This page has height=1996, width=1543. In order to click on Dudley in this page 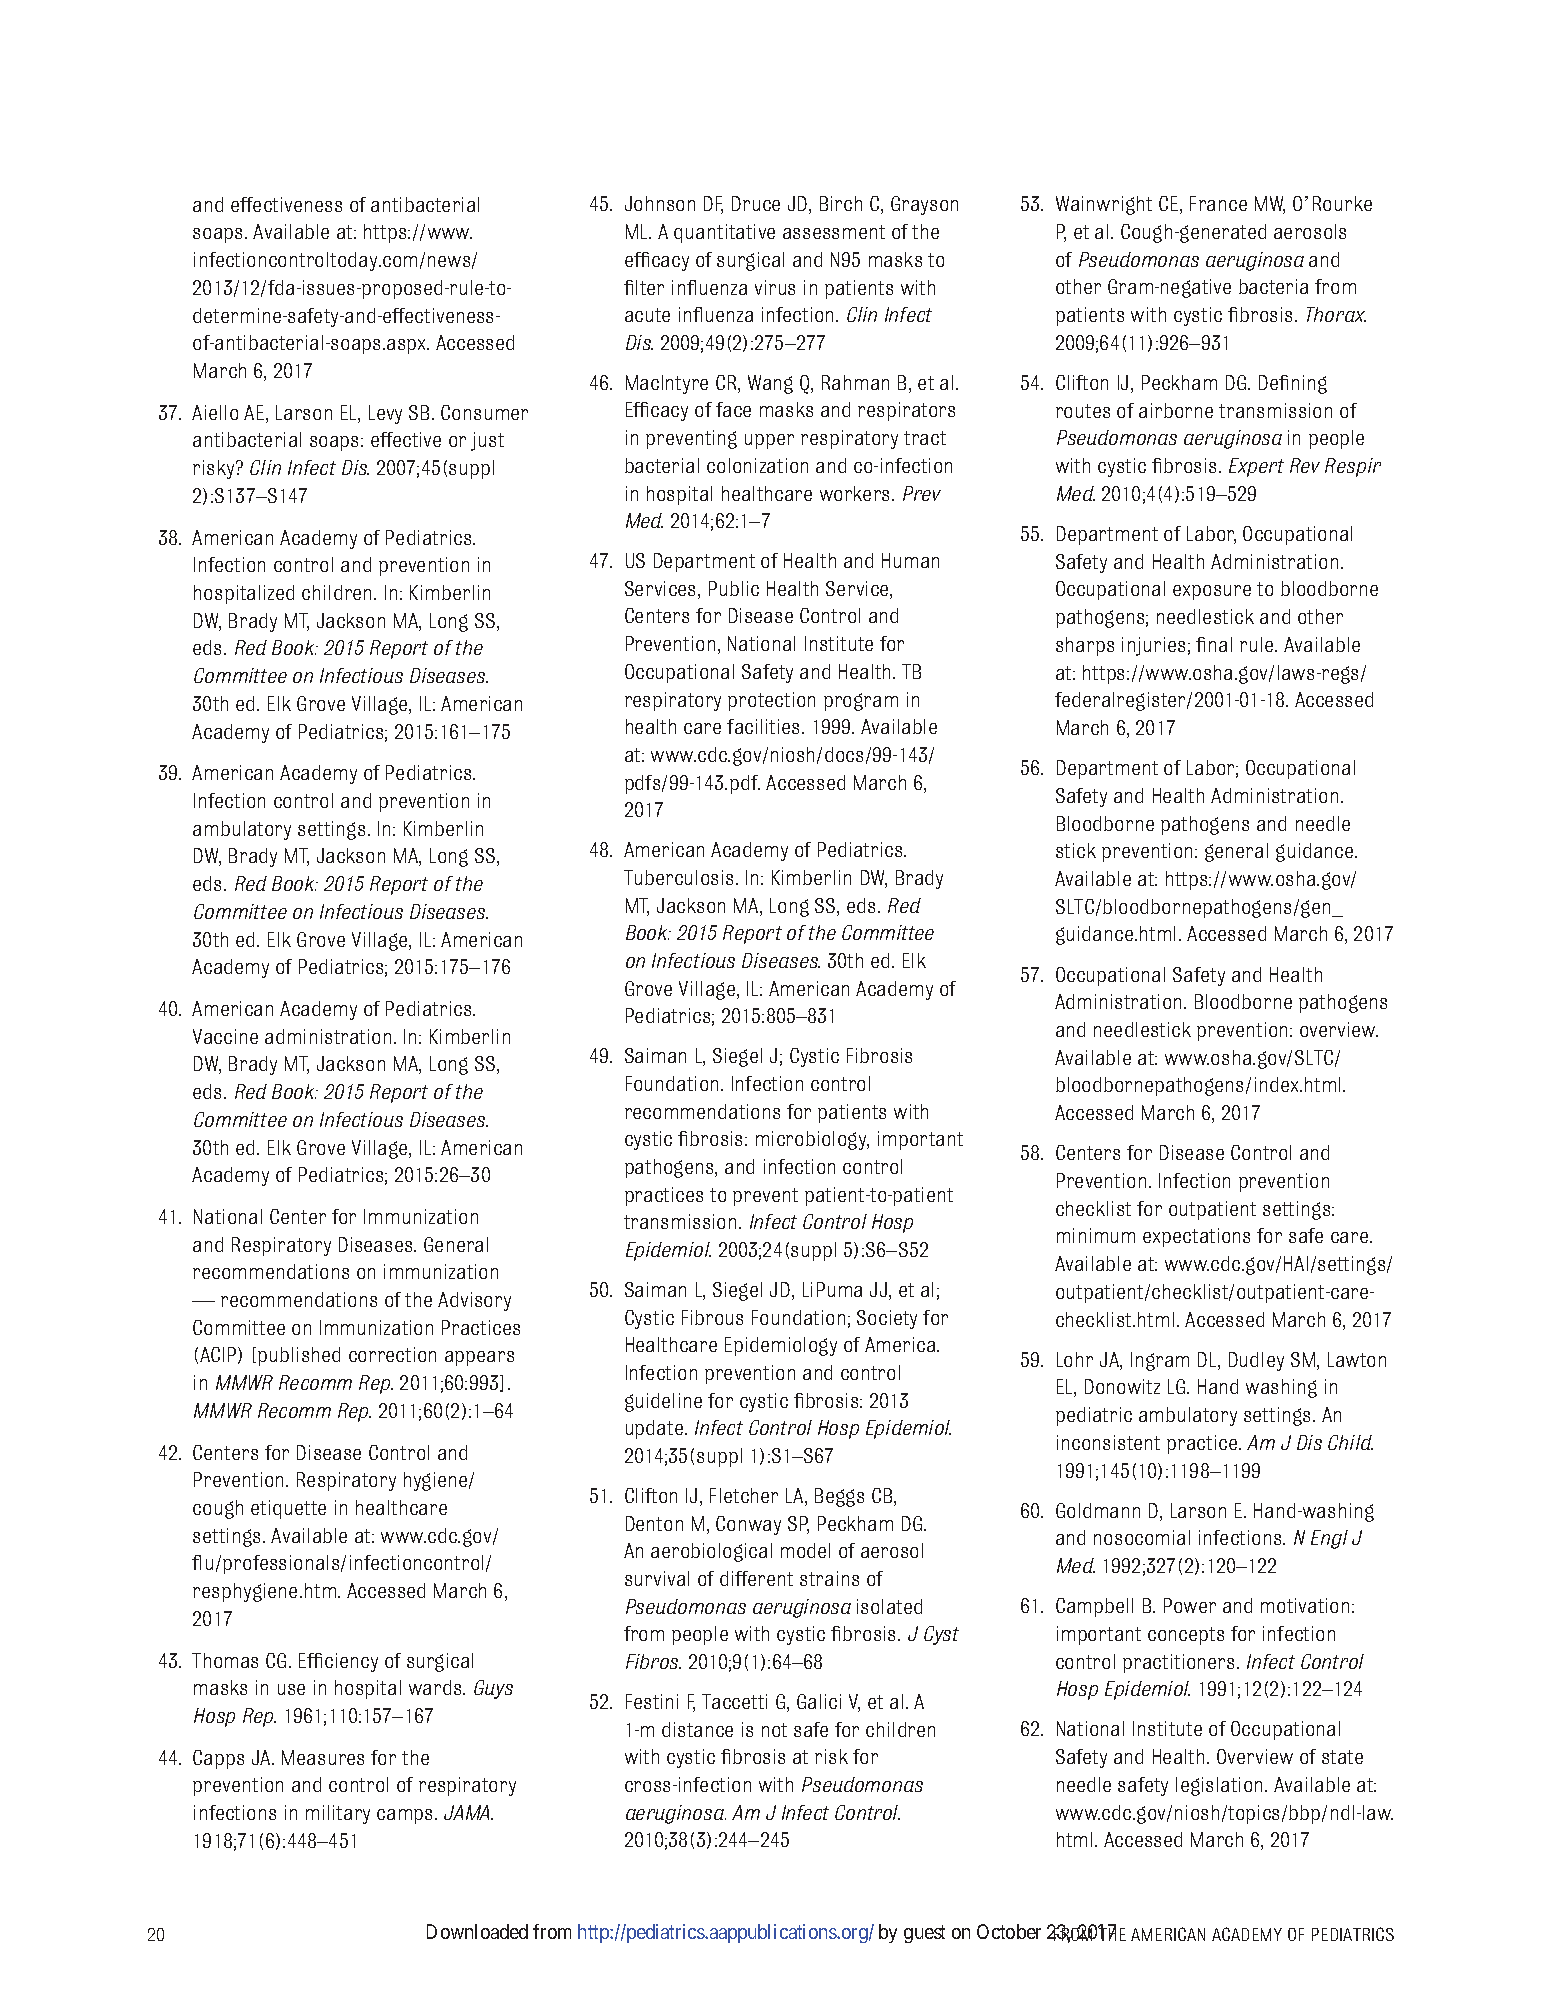, I will do `click(1256, 1361)`.
